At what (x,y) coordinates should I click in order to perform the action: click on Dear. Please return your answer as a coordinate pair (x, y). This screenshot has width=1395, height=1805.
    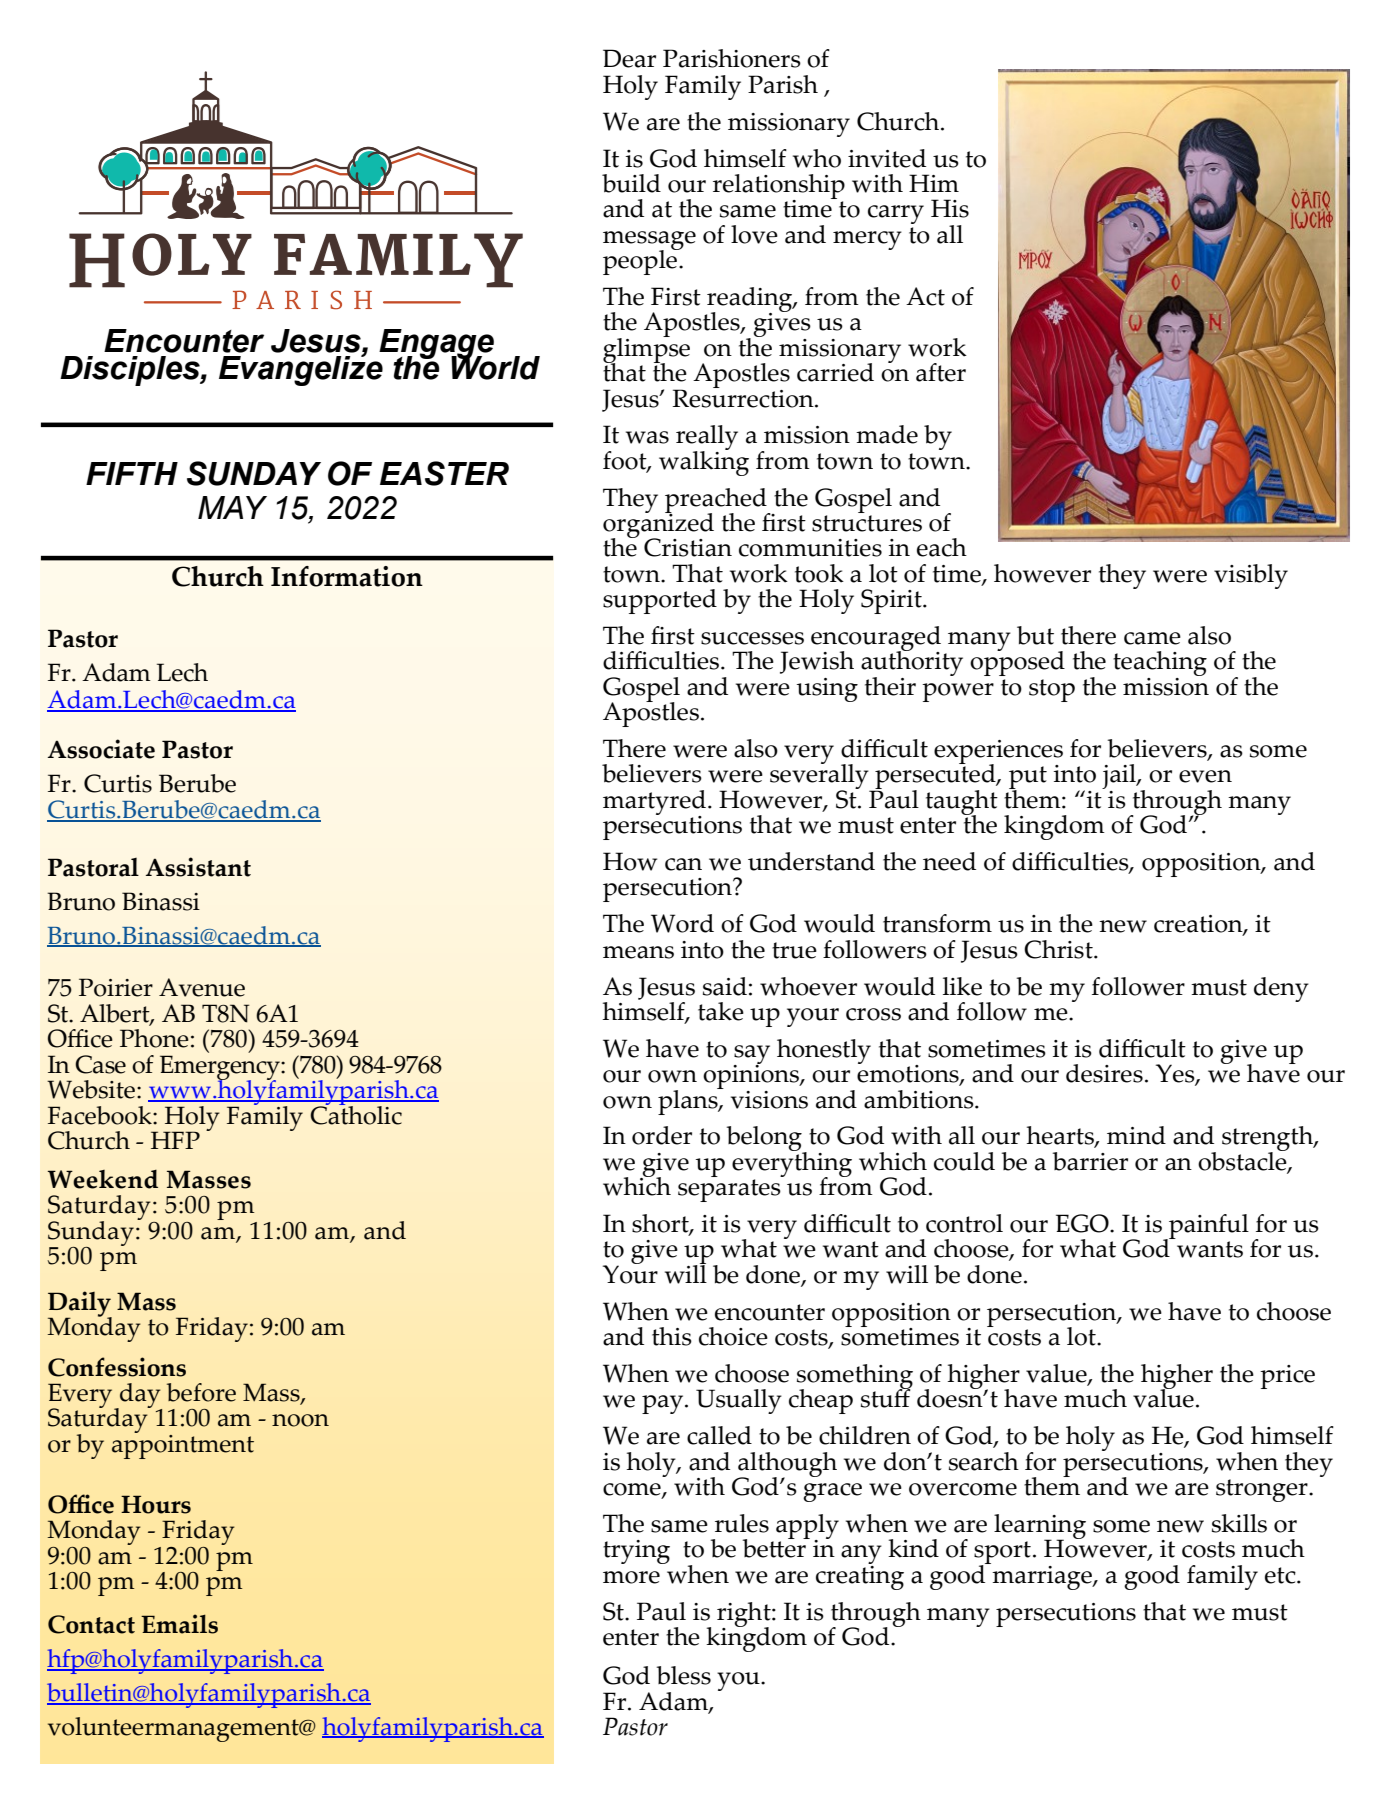
    Looking at the image, I should click on (629, 58).
